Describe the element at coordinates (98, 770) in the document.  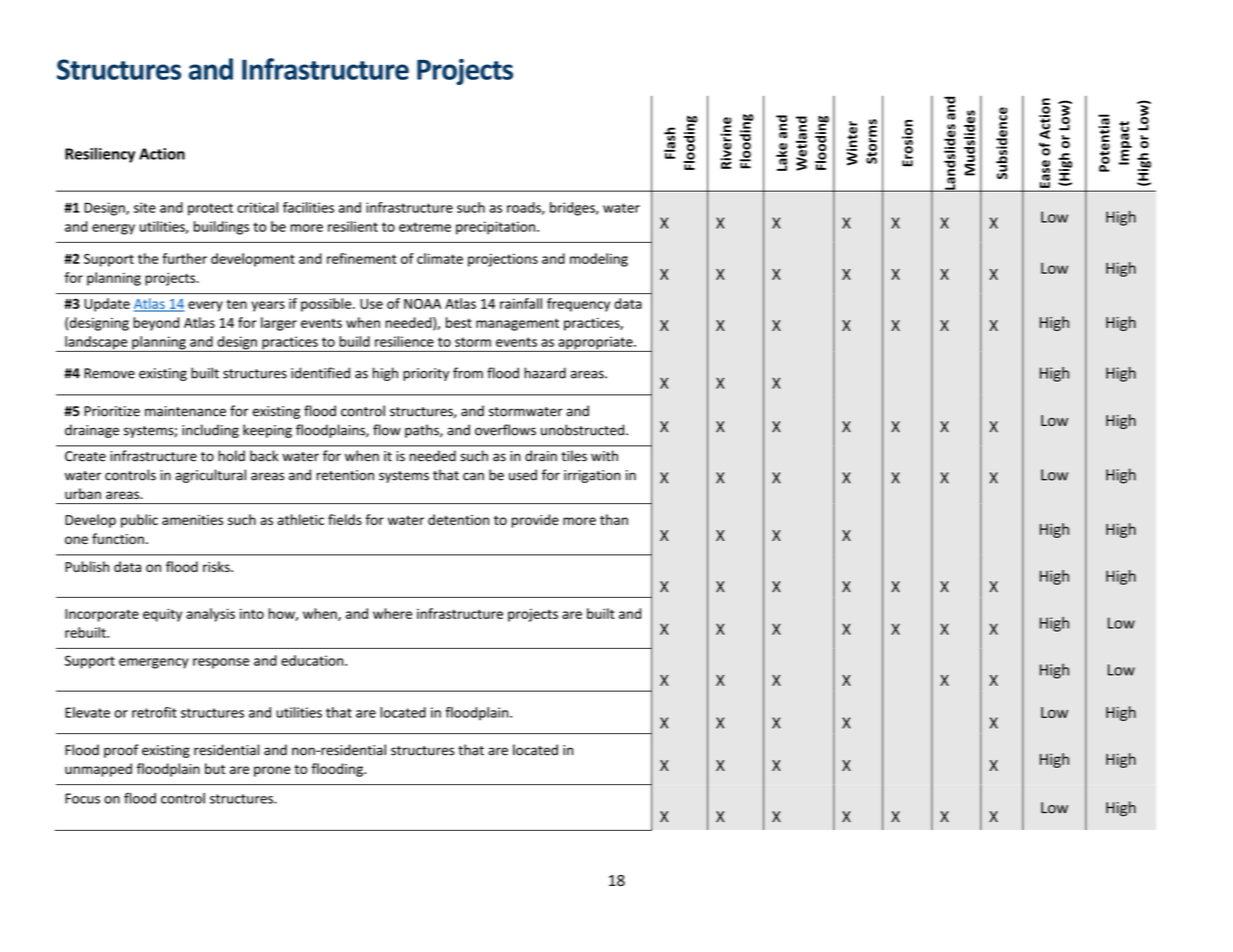
I see `unmapped` at that location.
